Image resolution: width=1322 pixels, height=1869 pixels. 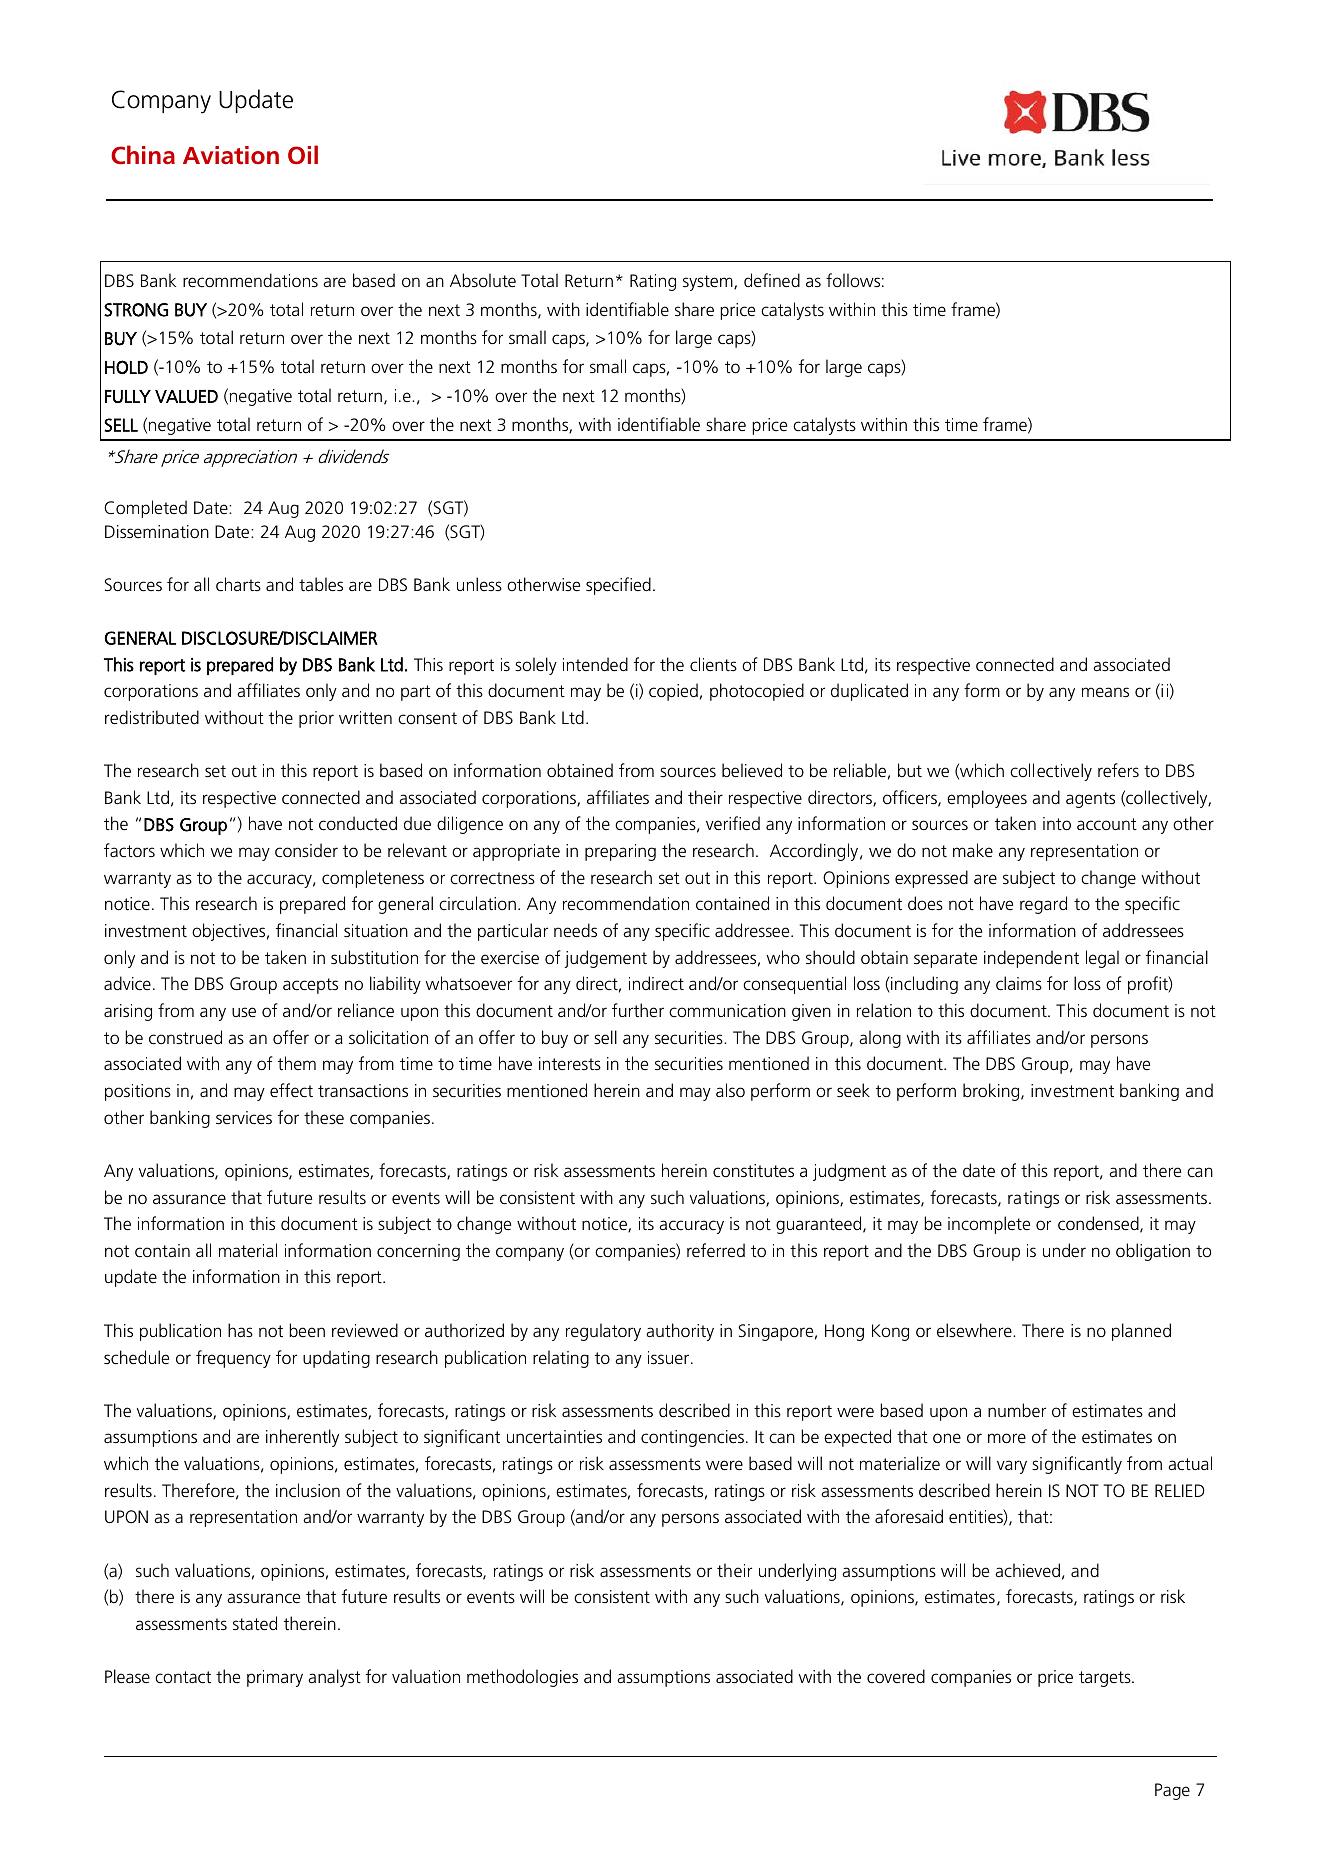 What do you see at coordinates (670, 1358) in the document?
I see `issuer` at bounding box center [670, 1358].
